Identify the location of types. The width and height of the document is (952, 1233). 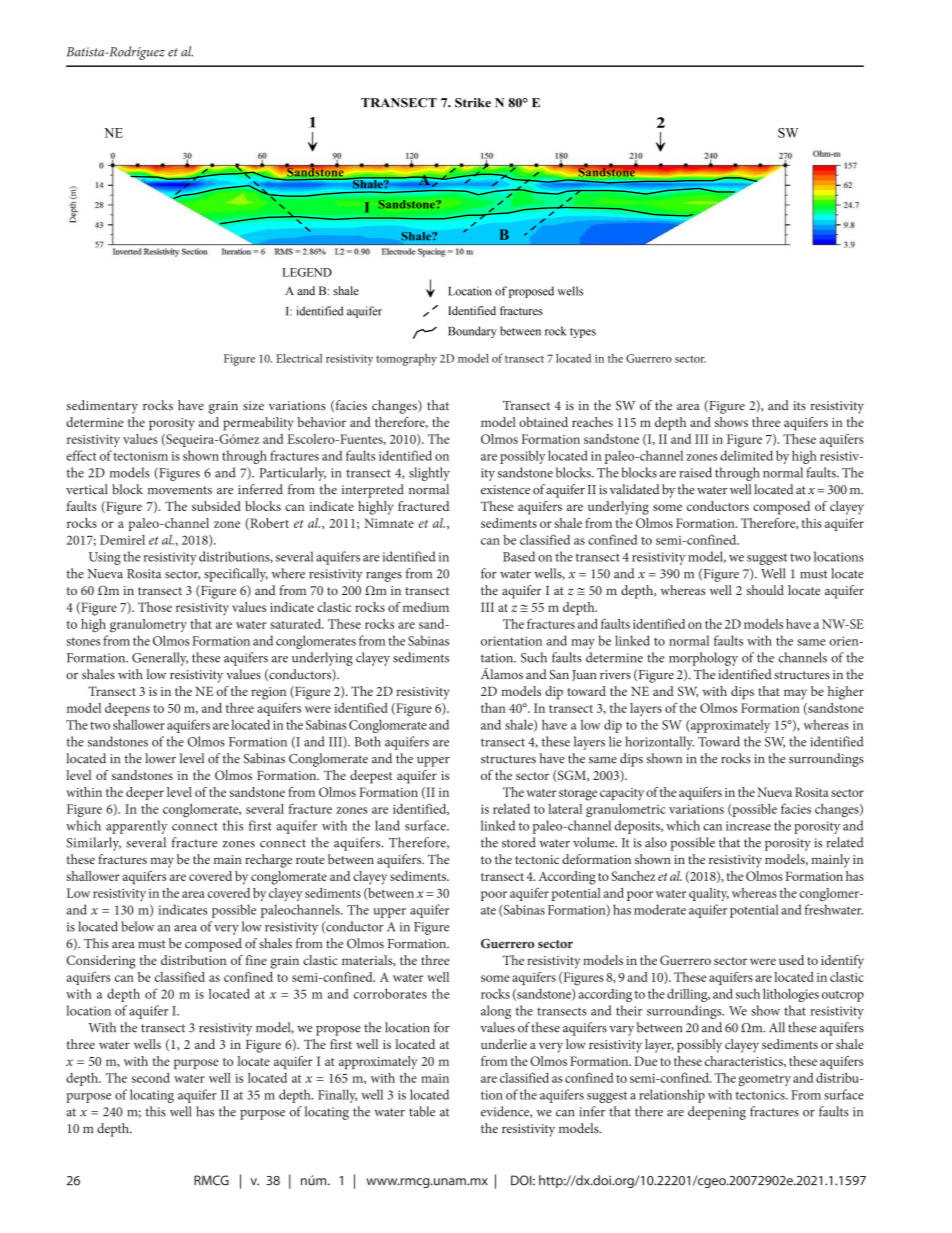
(583, 333).
